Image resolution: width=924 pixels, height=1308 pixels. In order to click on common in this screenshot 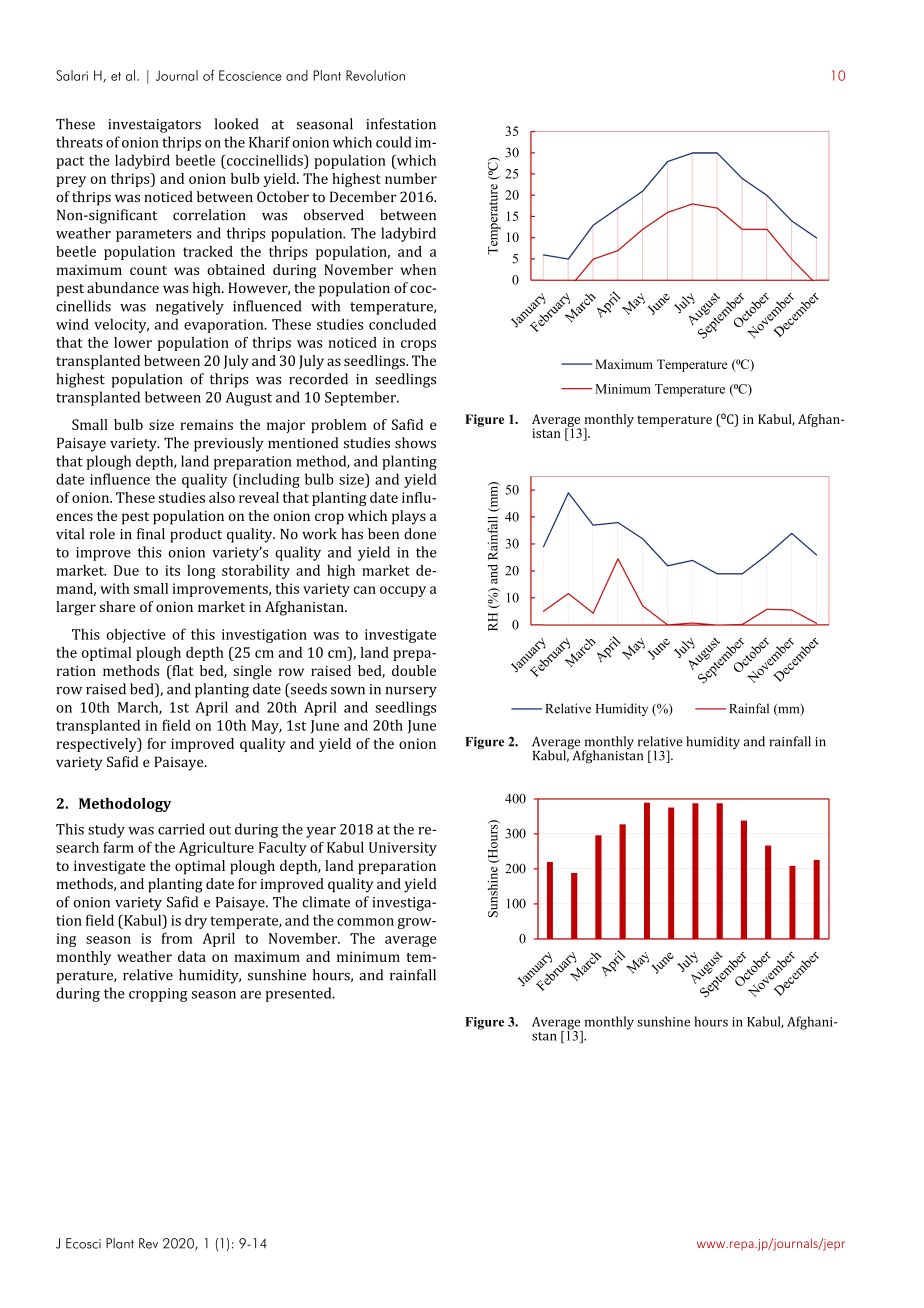, I will do `click(365, 922)`.
